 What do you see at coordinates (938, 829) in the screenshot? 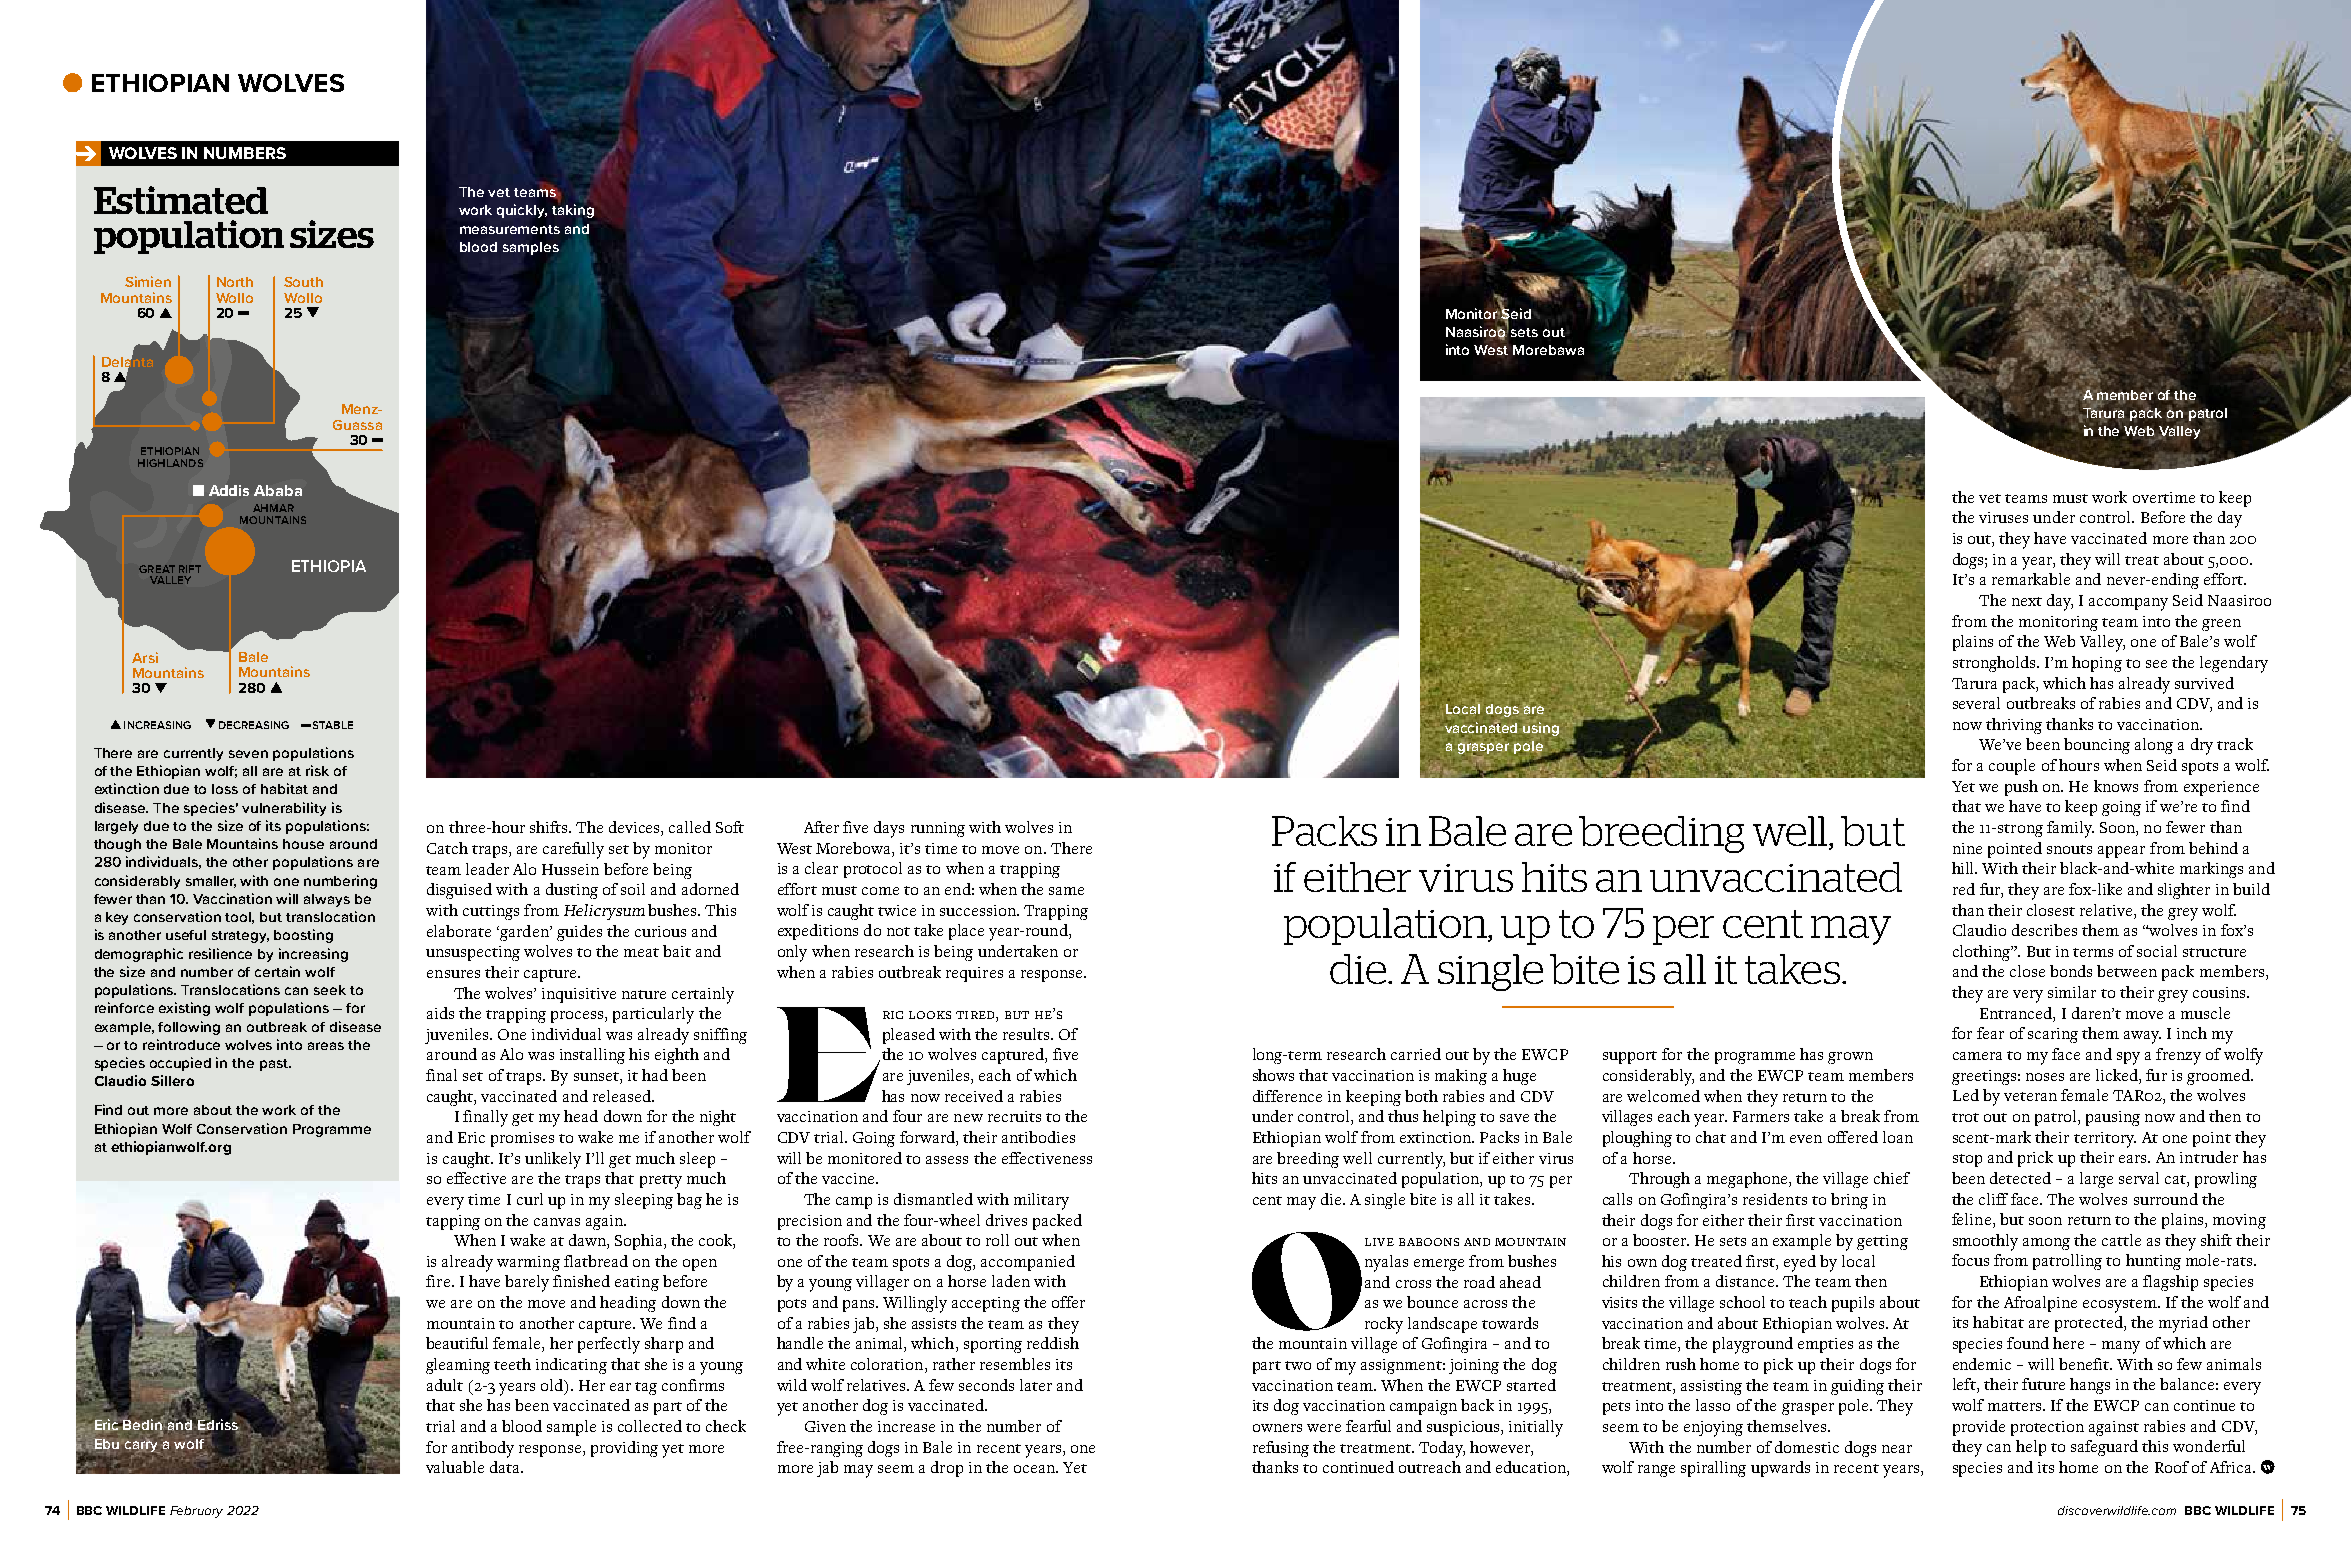
I see `running` at bounding box center [938, 829].
